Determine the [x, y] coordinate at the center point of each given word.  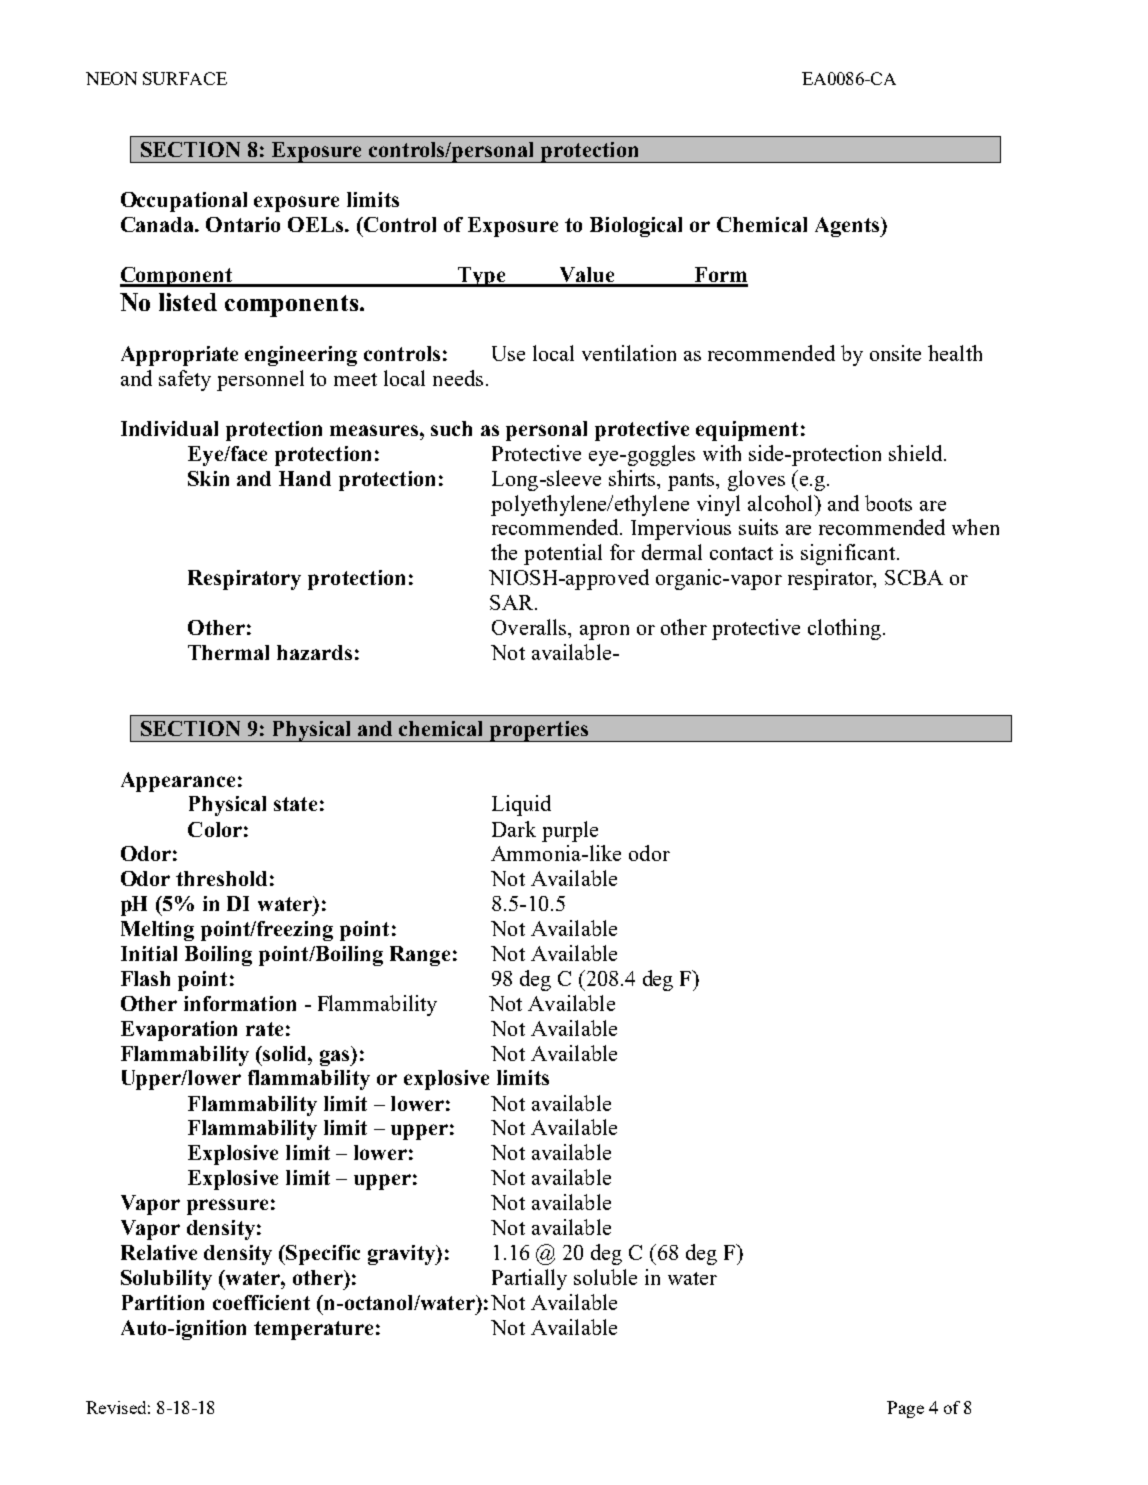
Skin [208, 478]
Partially [529, 1279]
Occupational [184, 202]
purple [570, 831]
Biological [636, 227]
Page [905, 1409]
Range [420, 956]
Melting [157, 931]
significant [848, 554]
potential [563, 554]
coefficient [261, 1302]
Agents [848, 227]
